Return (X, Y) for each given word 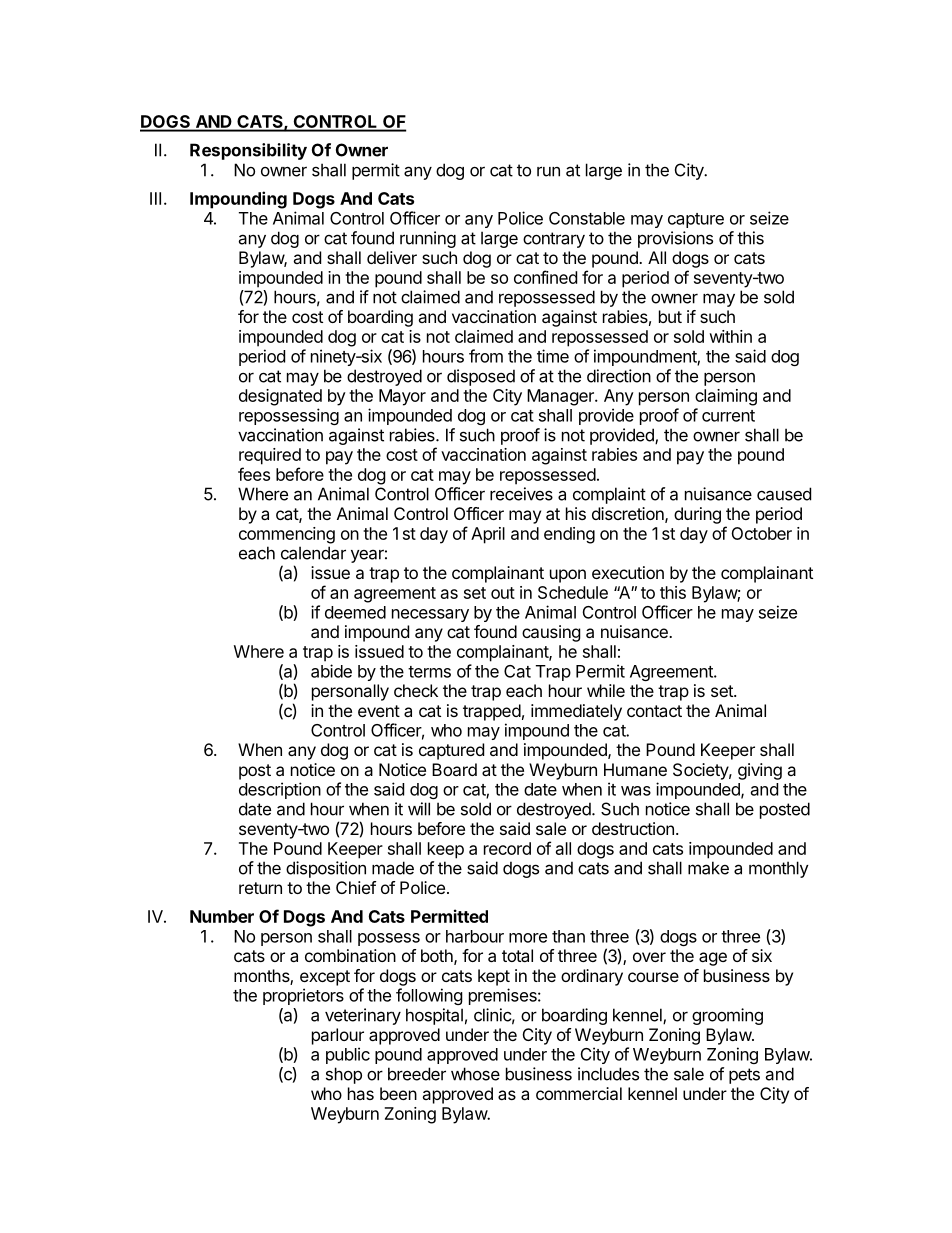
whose (475, 1074)
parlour (338, 1036)
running (428, 239)
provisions (675, 239)
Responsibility (248, 151)
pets (744, 1076)
